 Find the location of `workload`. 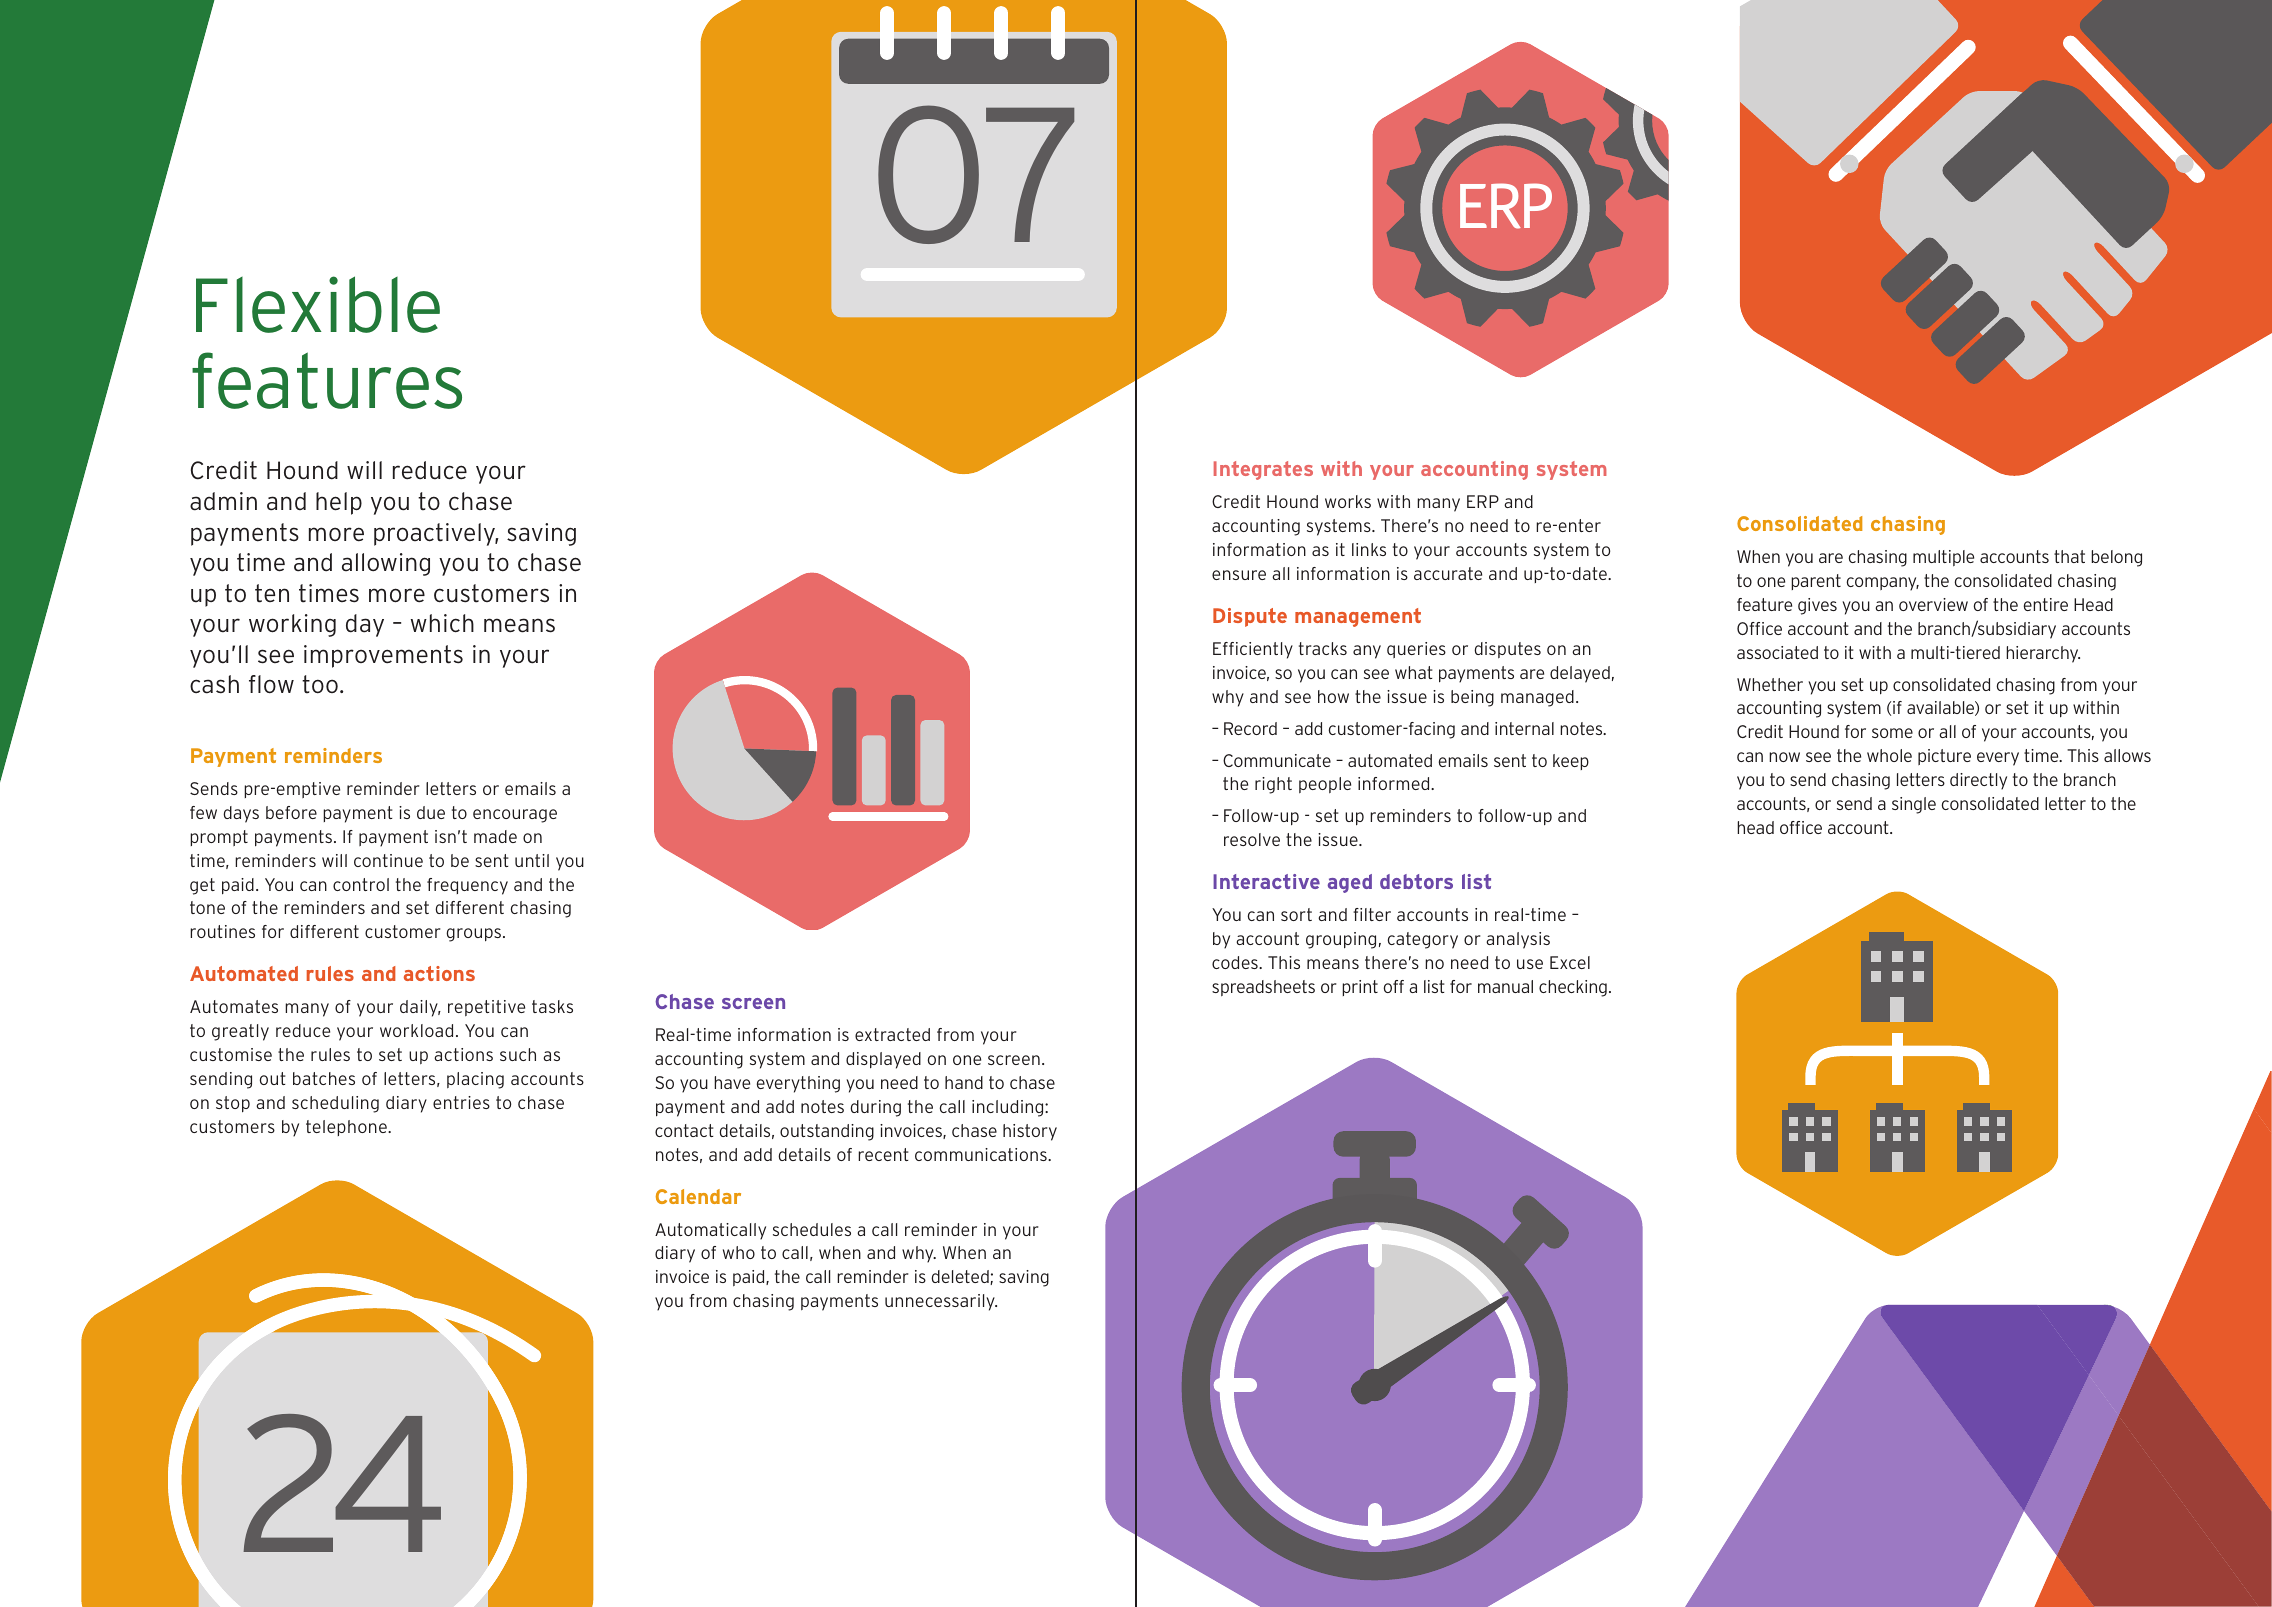

workload is located at coordinates (416, 1030).
